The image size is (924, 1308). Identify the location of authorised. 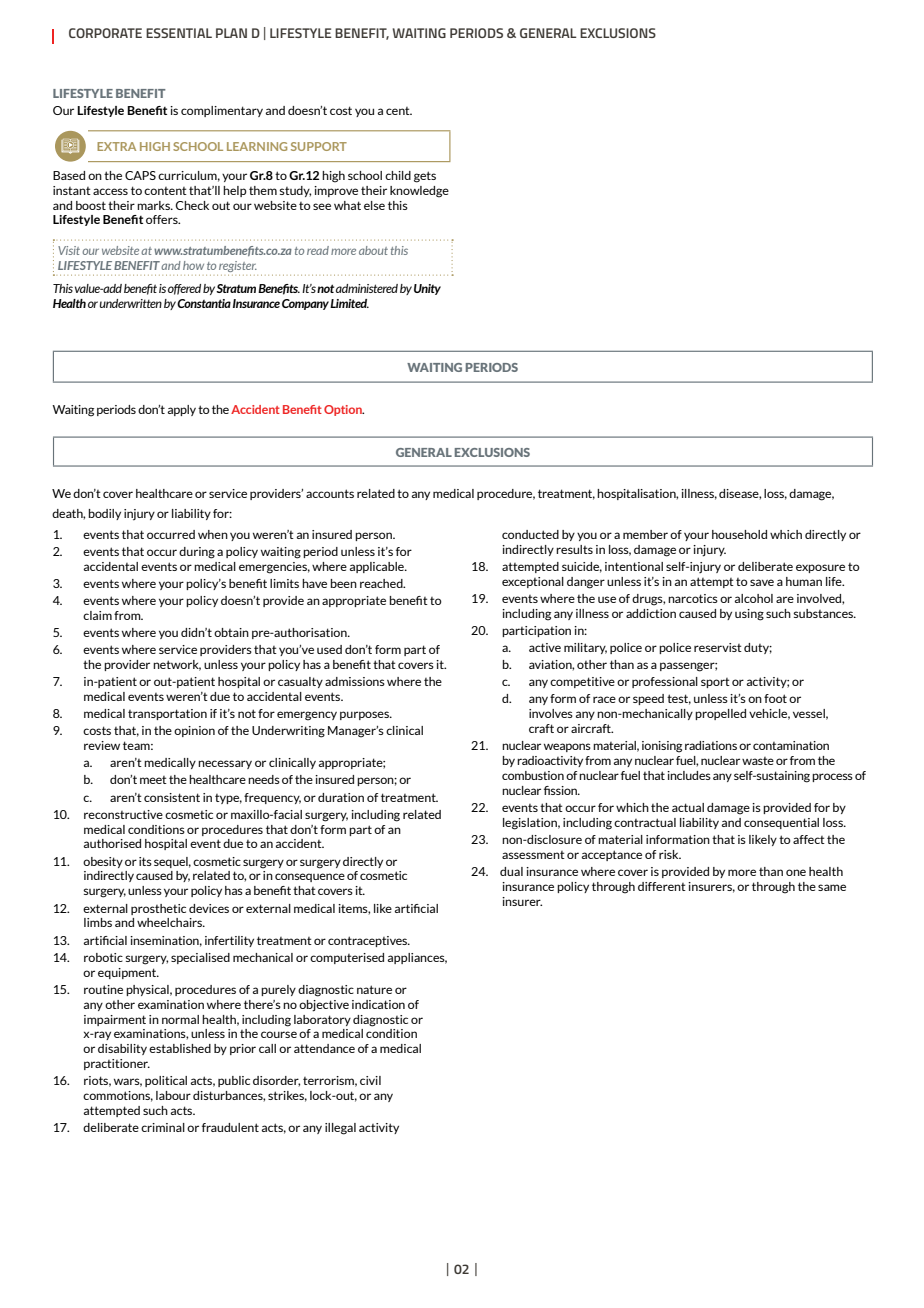
(112, 843).
